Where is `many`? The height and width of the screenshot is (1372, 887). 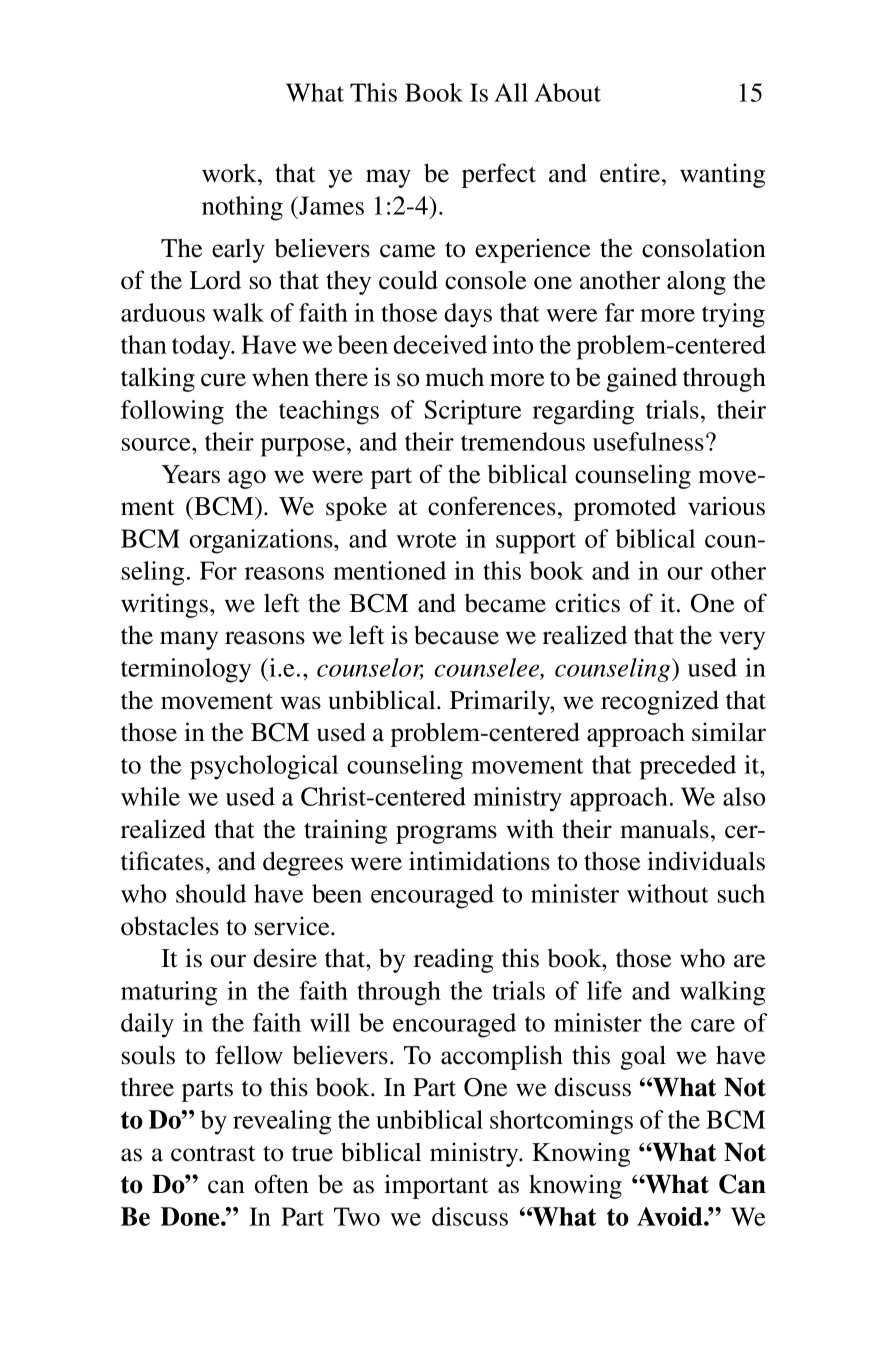 many is located at coordinates (189, 640).
